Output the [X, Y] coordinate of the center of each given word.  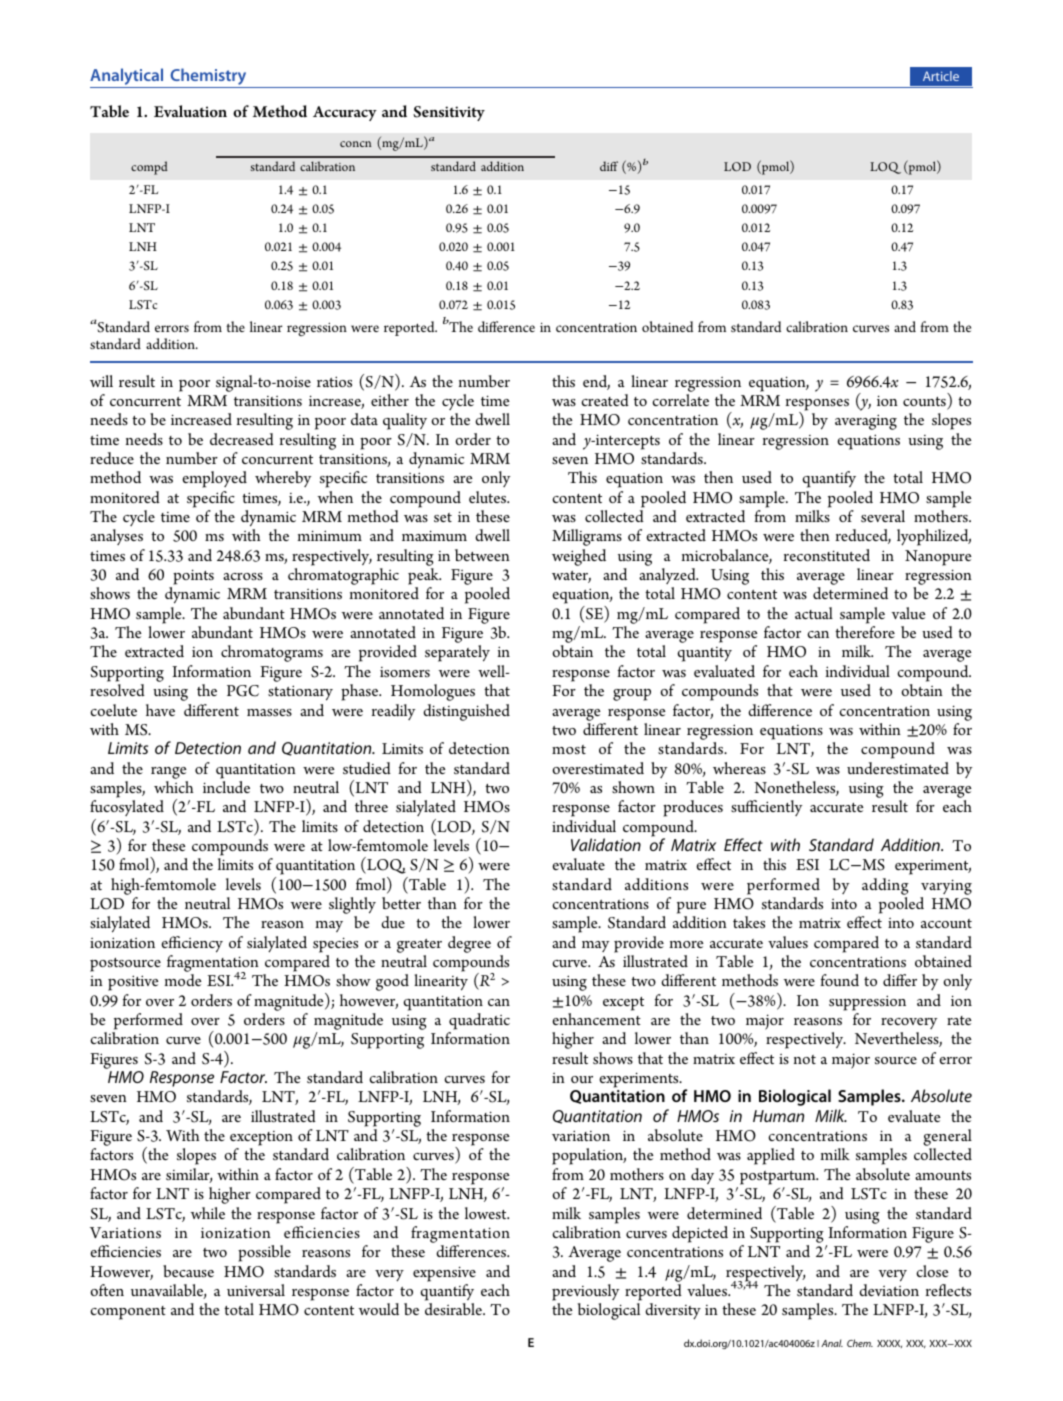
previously [586, 1292]
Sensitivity [449, 113]
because [188, 1271]
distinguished [466, 712]
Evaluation [190, 111]
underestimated [898, 768]
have [160, 710]
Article [941, 76]
